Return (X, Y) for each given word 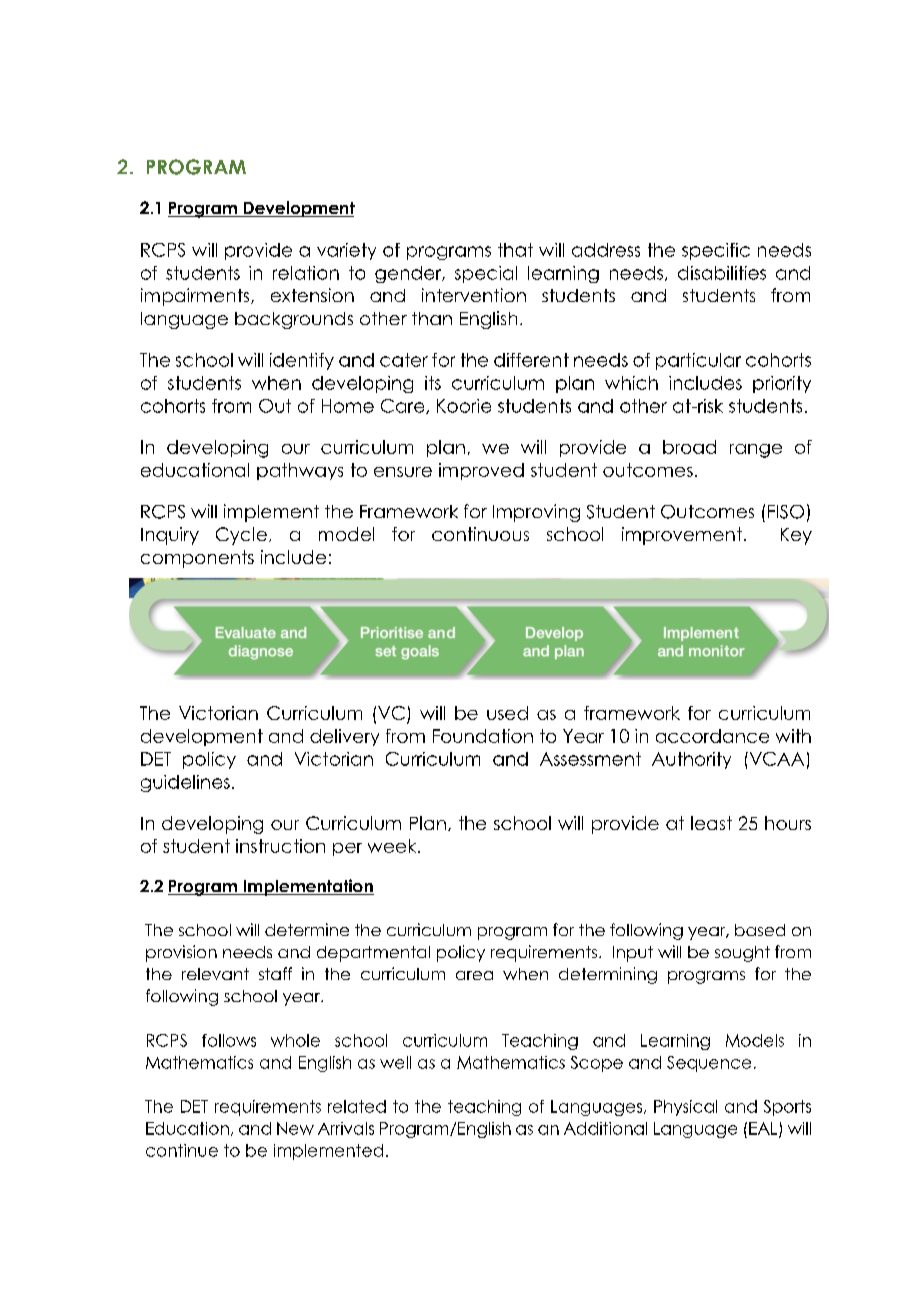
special (486, 274)
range (756, 451)
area (474, 975)
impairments (196, 297)
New (295, 1128)
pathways (300, 471)
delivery (344, 737)
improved (481, 471)
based (760, 930)
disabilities (722, 273)
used (507, 713)
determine (307, 929)
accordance (712, 736)
